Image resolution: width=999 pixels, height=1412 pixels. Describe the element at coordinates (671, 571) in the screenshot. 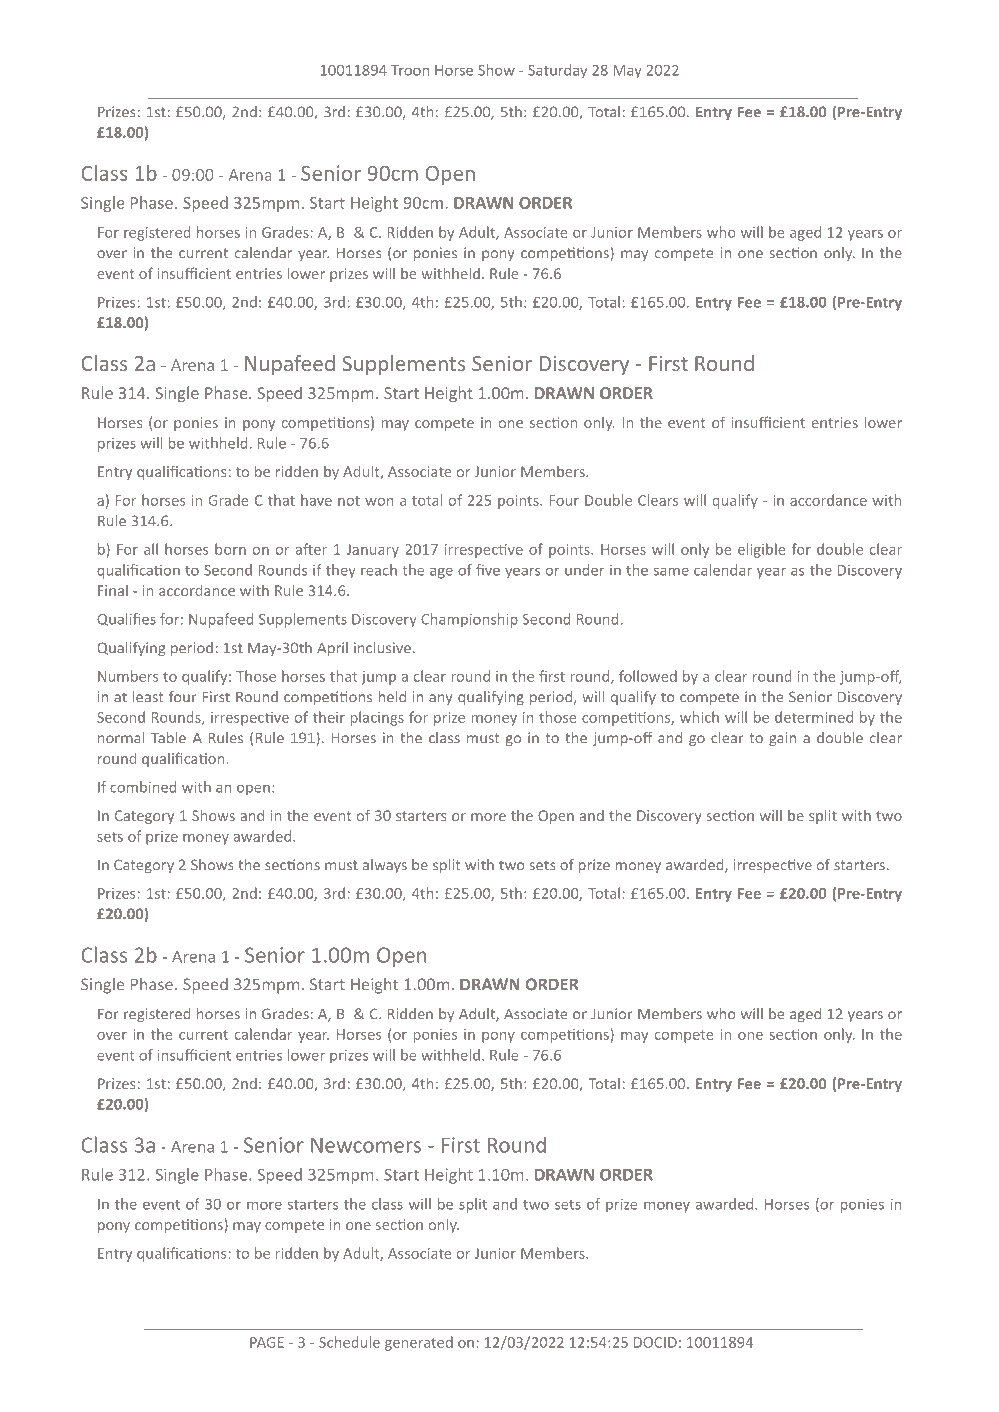

I see `same` at that location.
